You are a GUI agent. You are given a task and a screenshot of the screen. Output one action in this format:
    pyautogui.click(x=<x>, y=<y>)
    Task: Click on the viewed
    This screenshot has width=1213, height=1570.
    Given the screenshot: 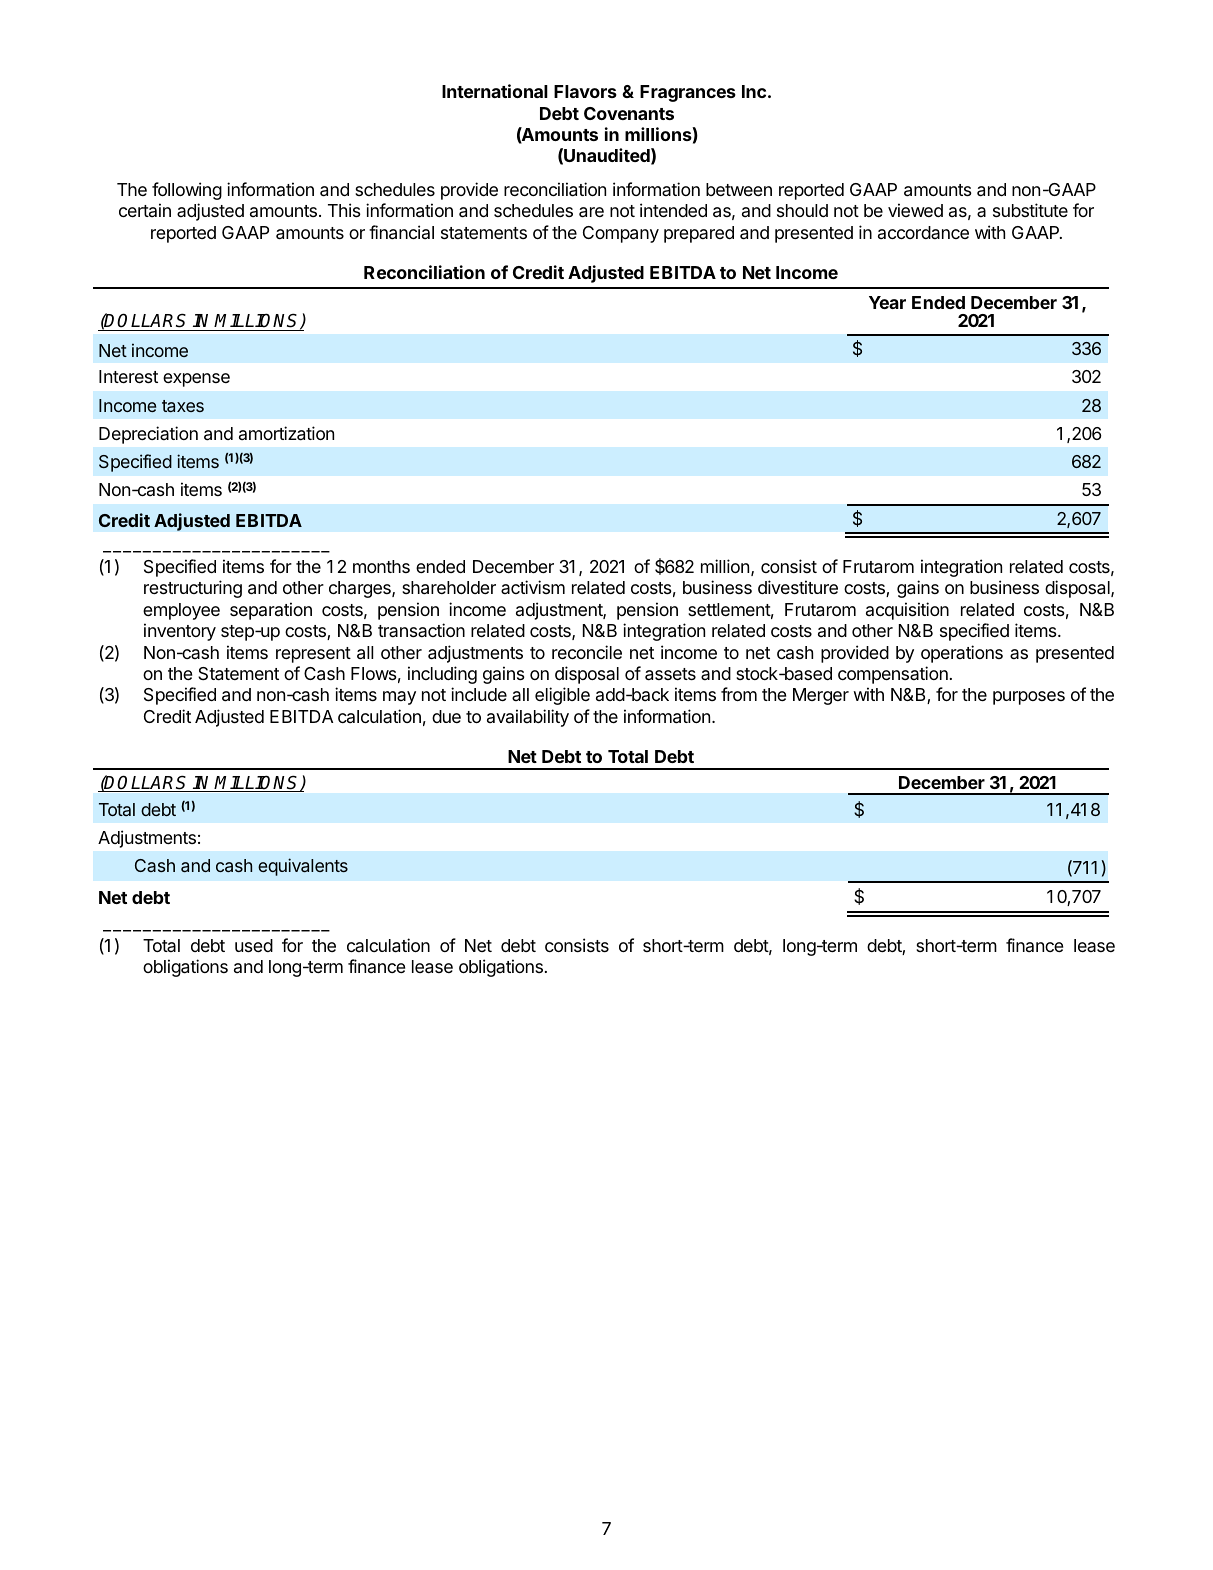 What is the action you would take?
    pyautogui.click(x=915, y=210)
